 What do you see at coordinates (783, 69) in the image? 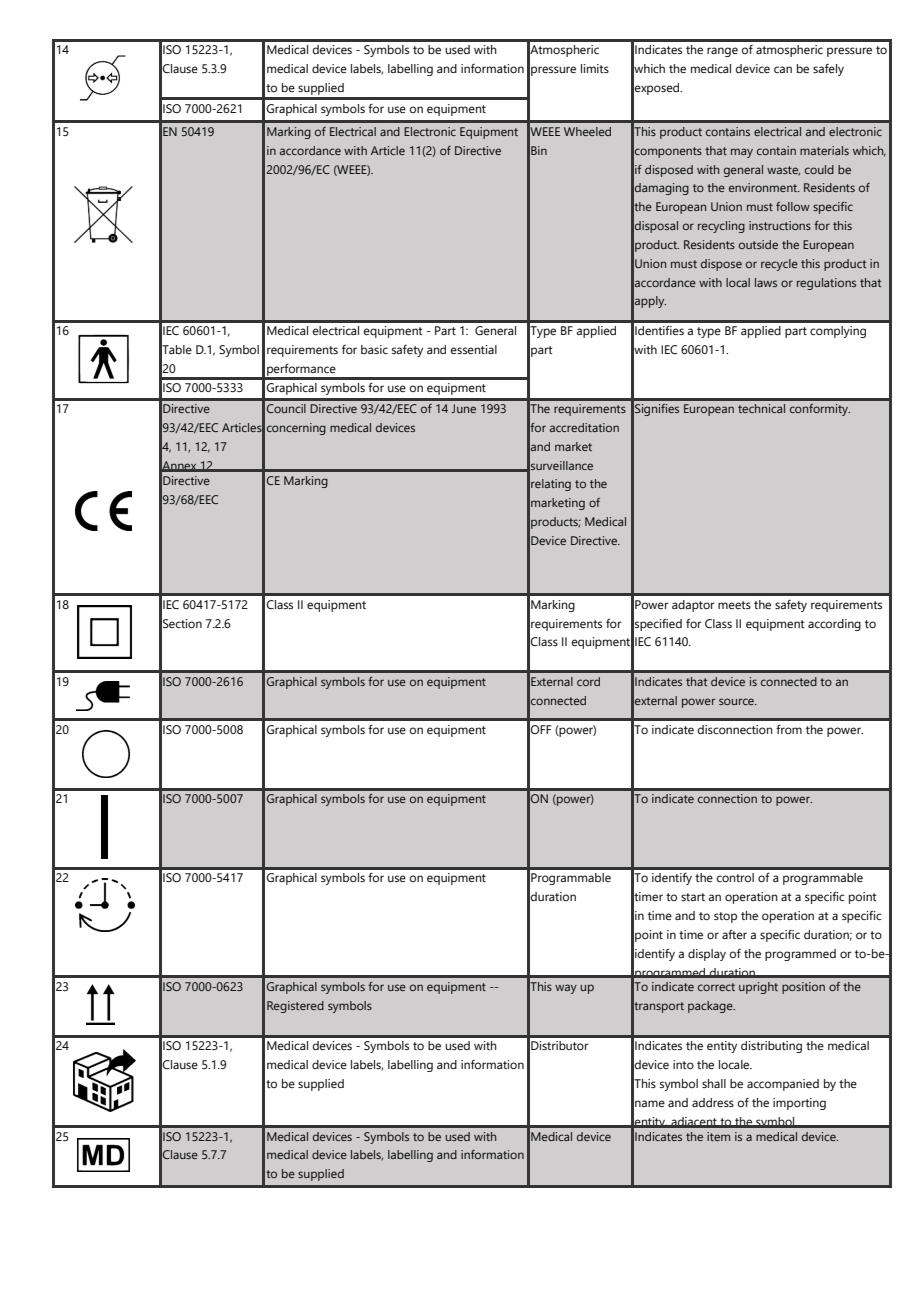
I see `can` at bounding box center [783, 69].
